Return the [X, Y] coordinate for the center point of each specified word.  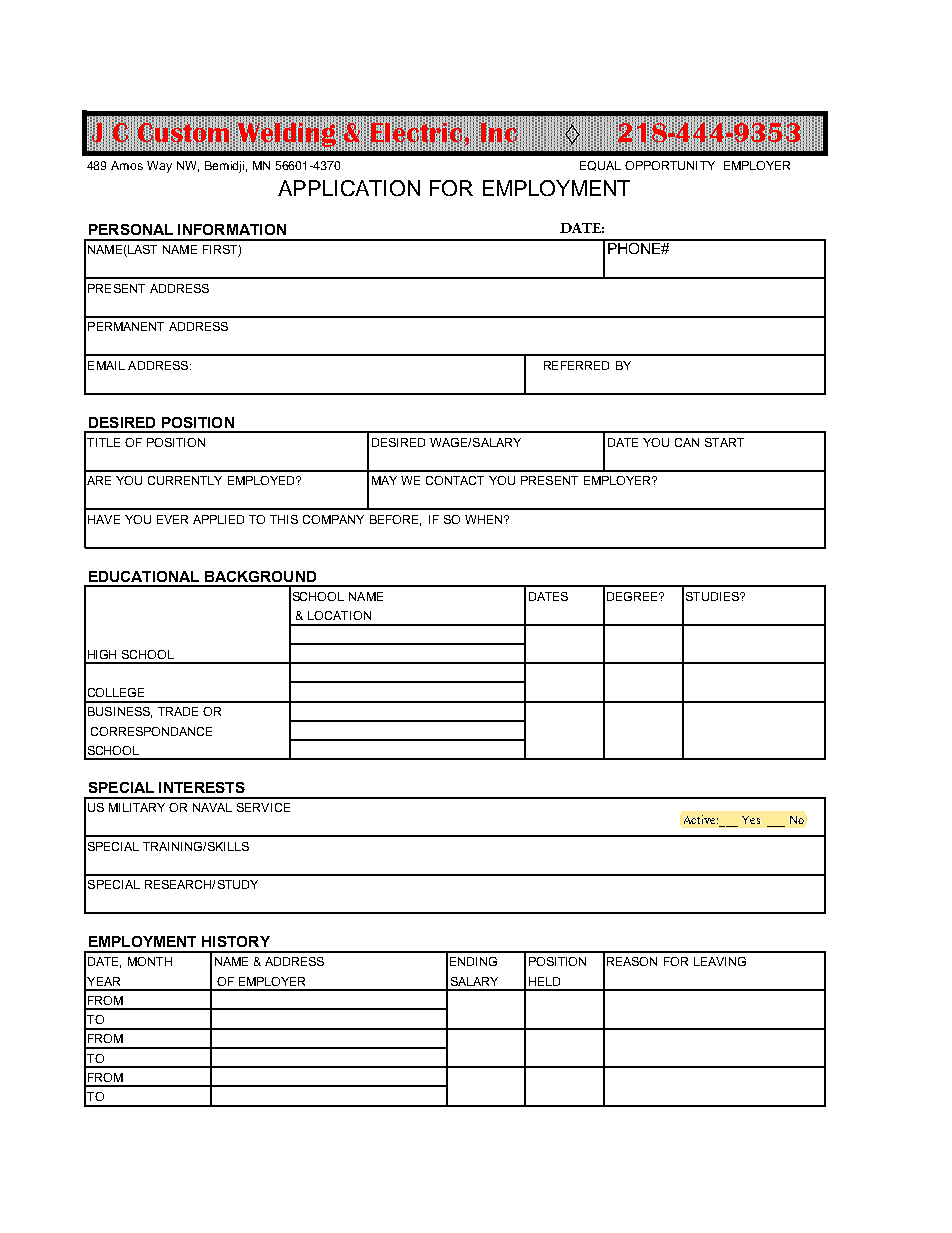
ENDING [473, 961]
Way [159, 167]
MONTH [150, 961]
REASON [632, 961]
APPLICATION [349, 188]
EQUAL [600, 166]
